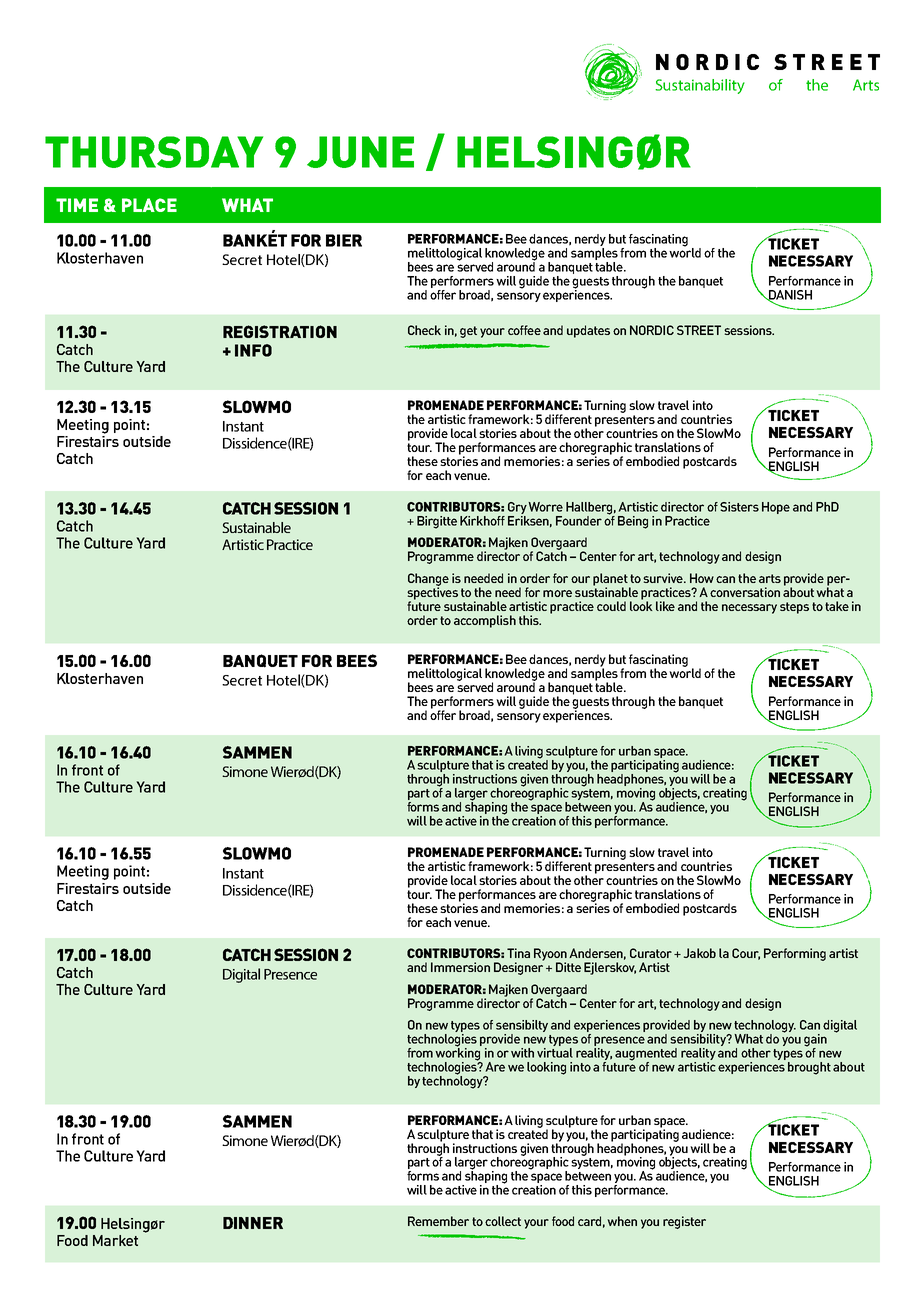 This screenshot has height=1308, width=924. I want to click on Remember, so click(438, 1221).
